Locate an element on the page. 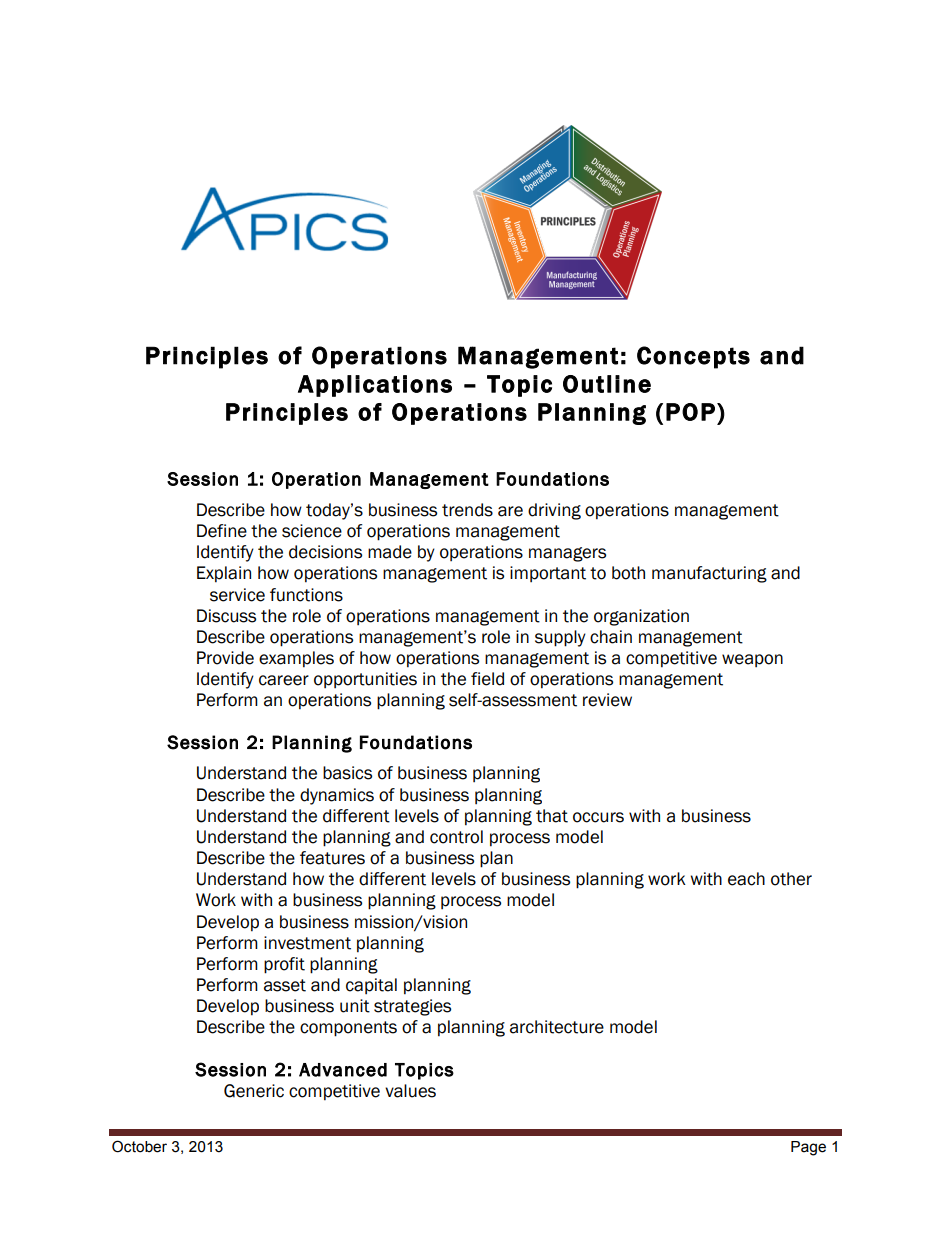 This document has height=1233, width=952. Outline is located at coordinates (607, 384).
